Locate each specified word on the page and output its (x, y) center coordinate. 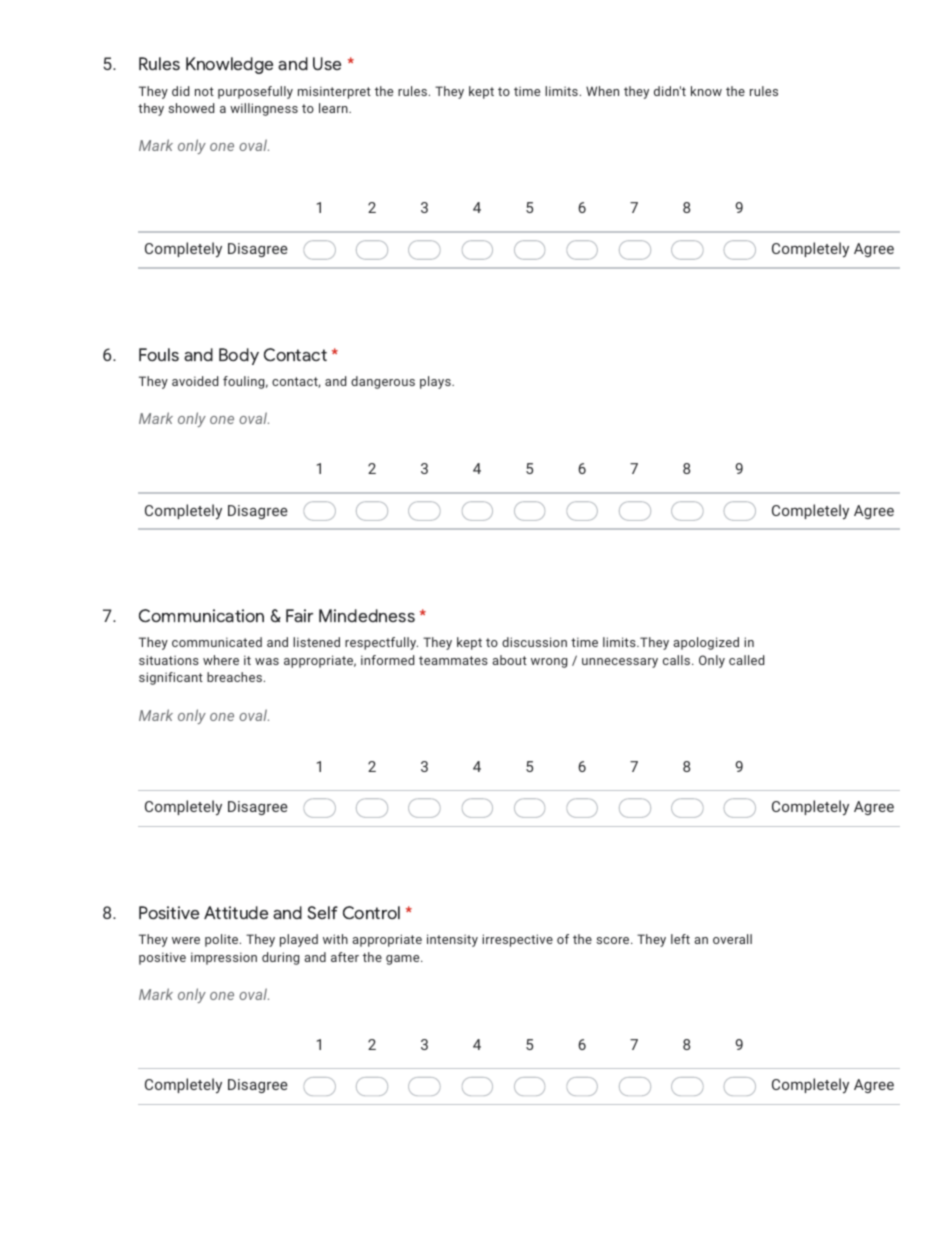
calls (678, 660)
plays (436, 382)
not (204, 91)
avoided (195, 381)
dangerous (383, 382)
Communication (201, 616)
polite (223, 940)
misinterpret (334, 92)
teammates (453, 660)
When (602, 91)
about (509, 660)
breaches (235, 677)
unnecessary (620, 663)
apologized (706, 643)
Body (239, 356)
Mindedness (367, 616)
